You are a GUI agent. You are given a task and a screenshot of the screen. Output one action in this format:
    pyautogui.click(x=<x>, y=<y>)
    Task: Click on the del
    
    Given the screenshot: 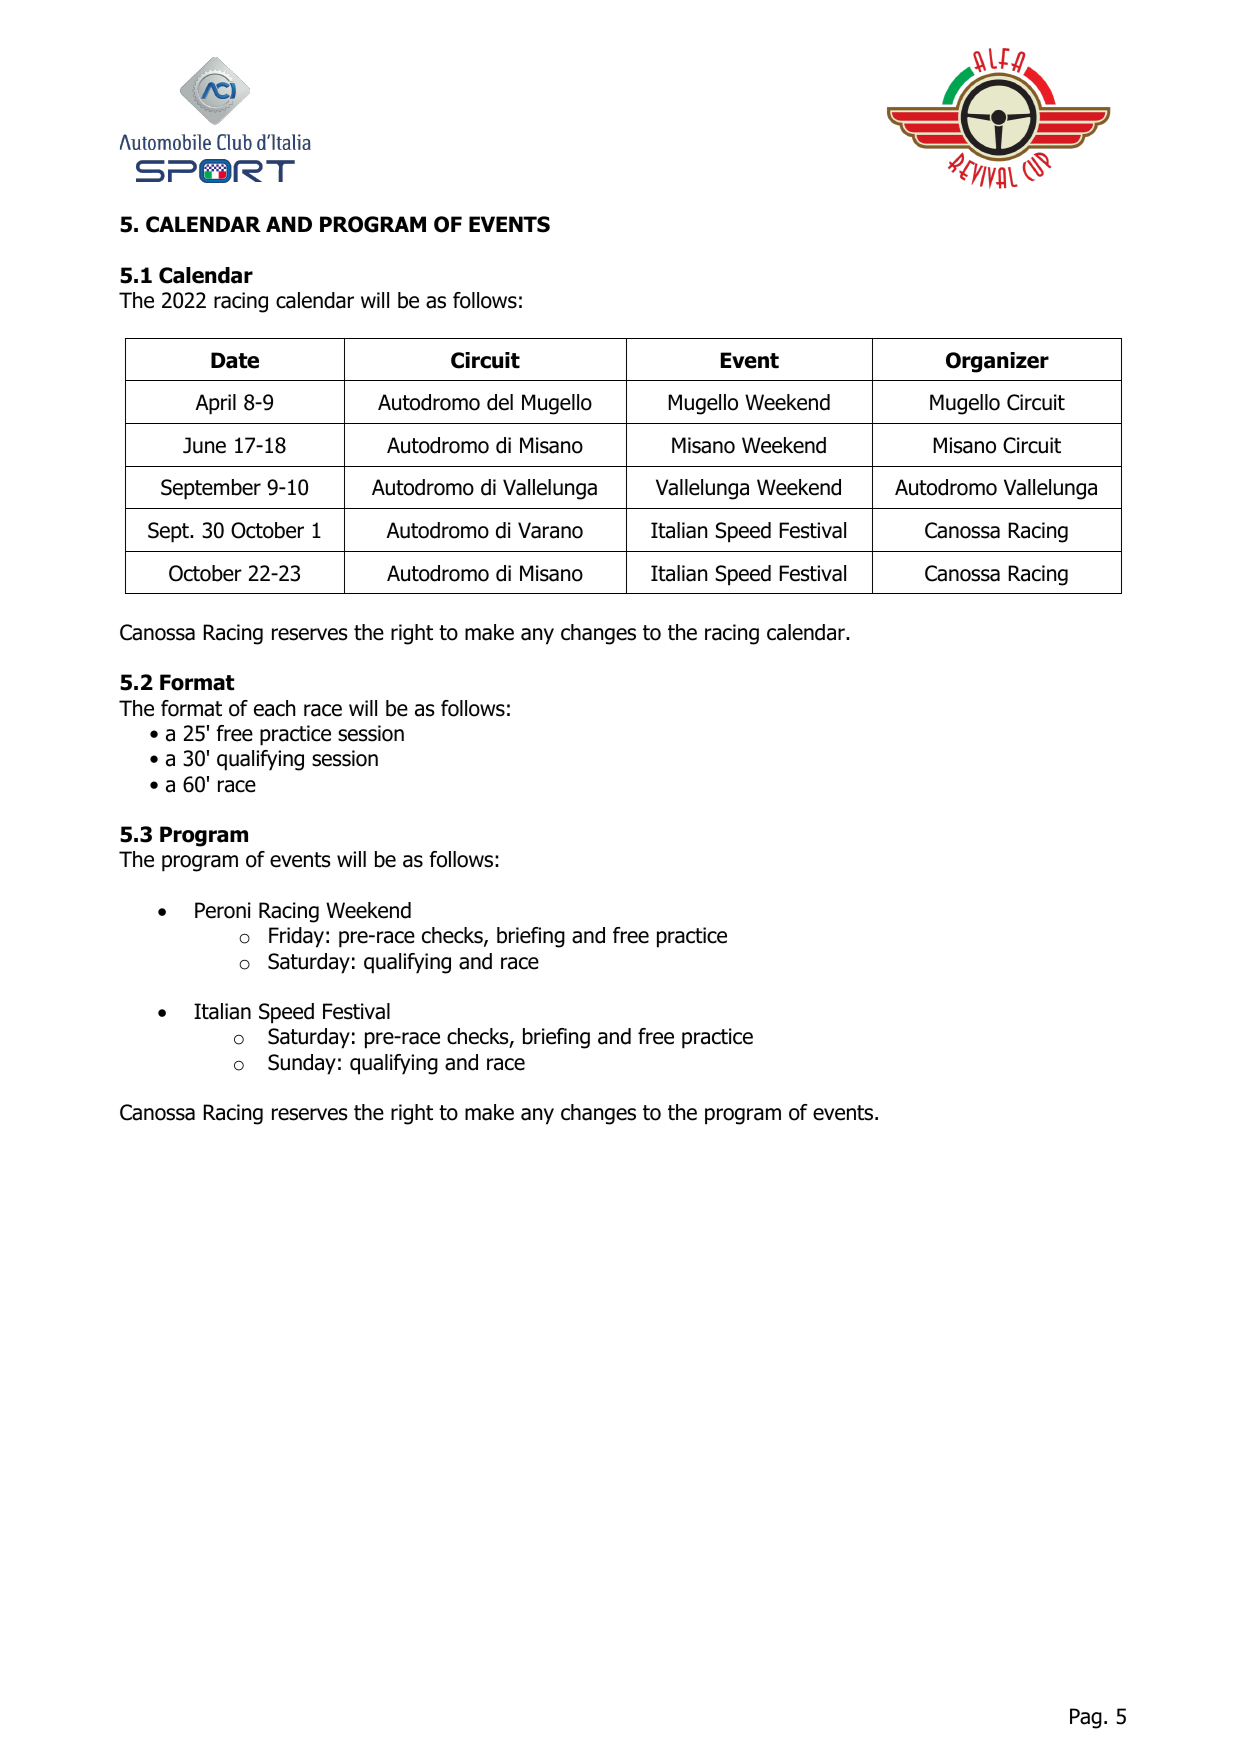 What is the action you would take?
    pyautogui.click(x=500, y=402)
